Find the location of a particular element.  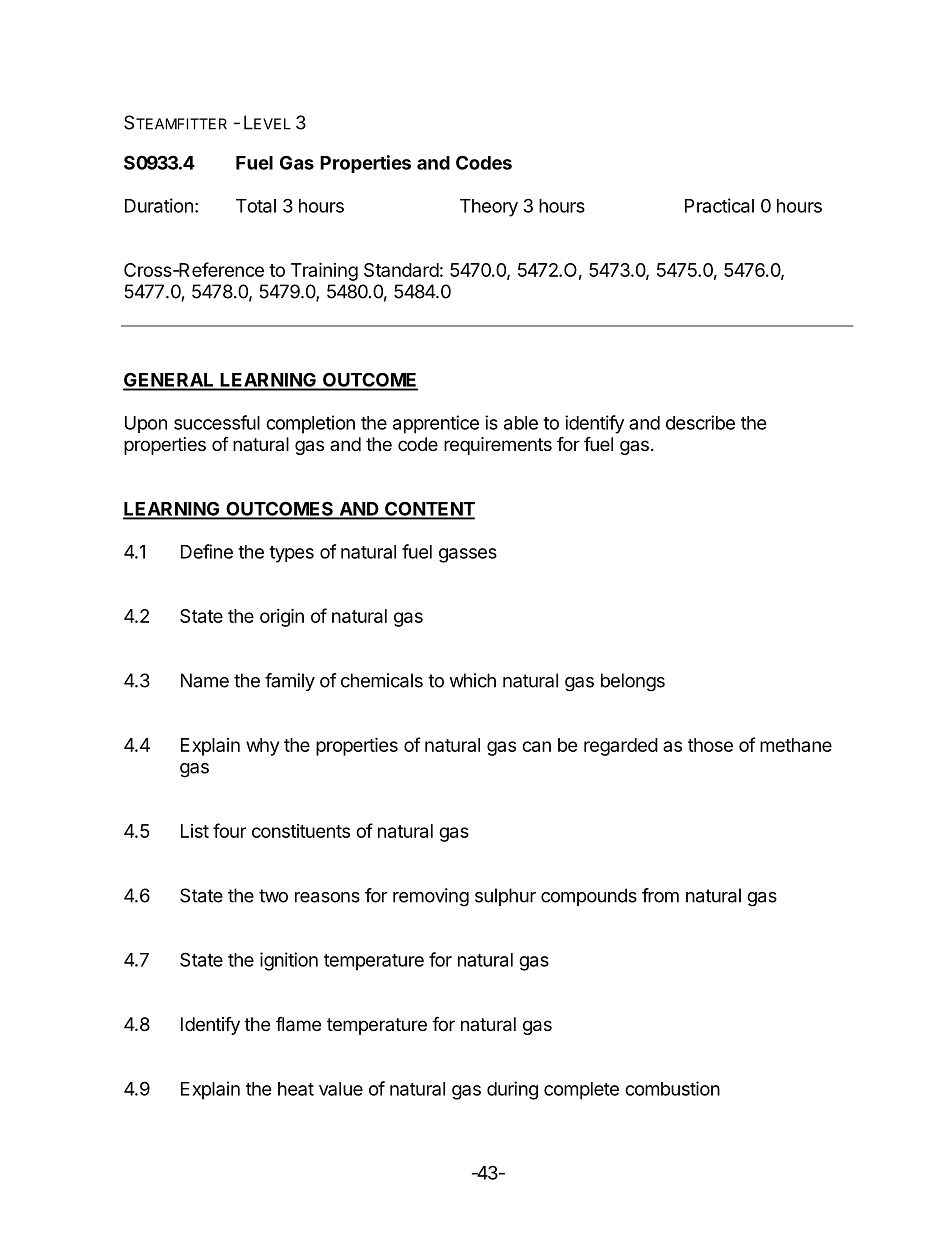

successful is located at coordinates (217, 422).
